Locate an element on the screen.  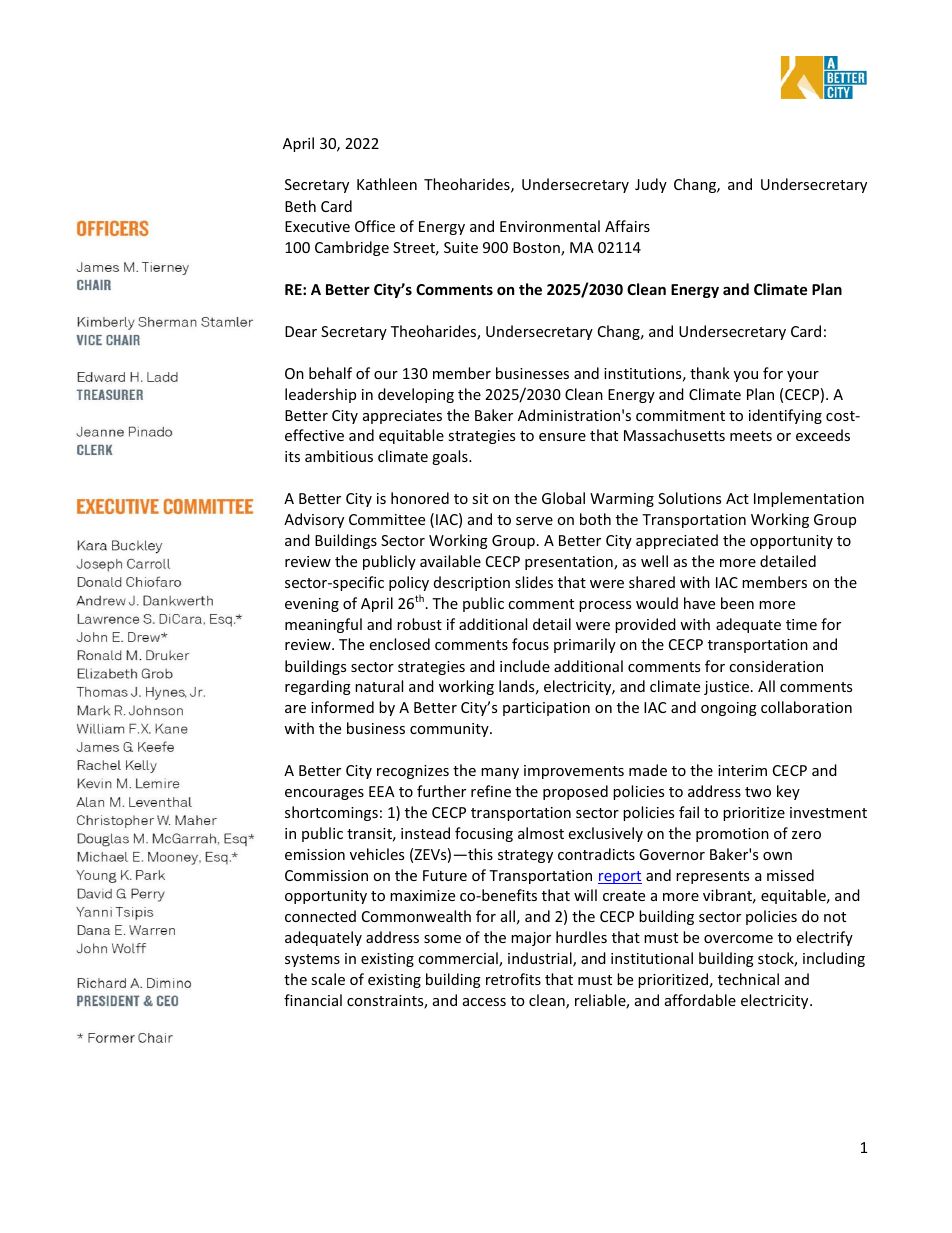
appreciates is located at coordinates (402, 417).
